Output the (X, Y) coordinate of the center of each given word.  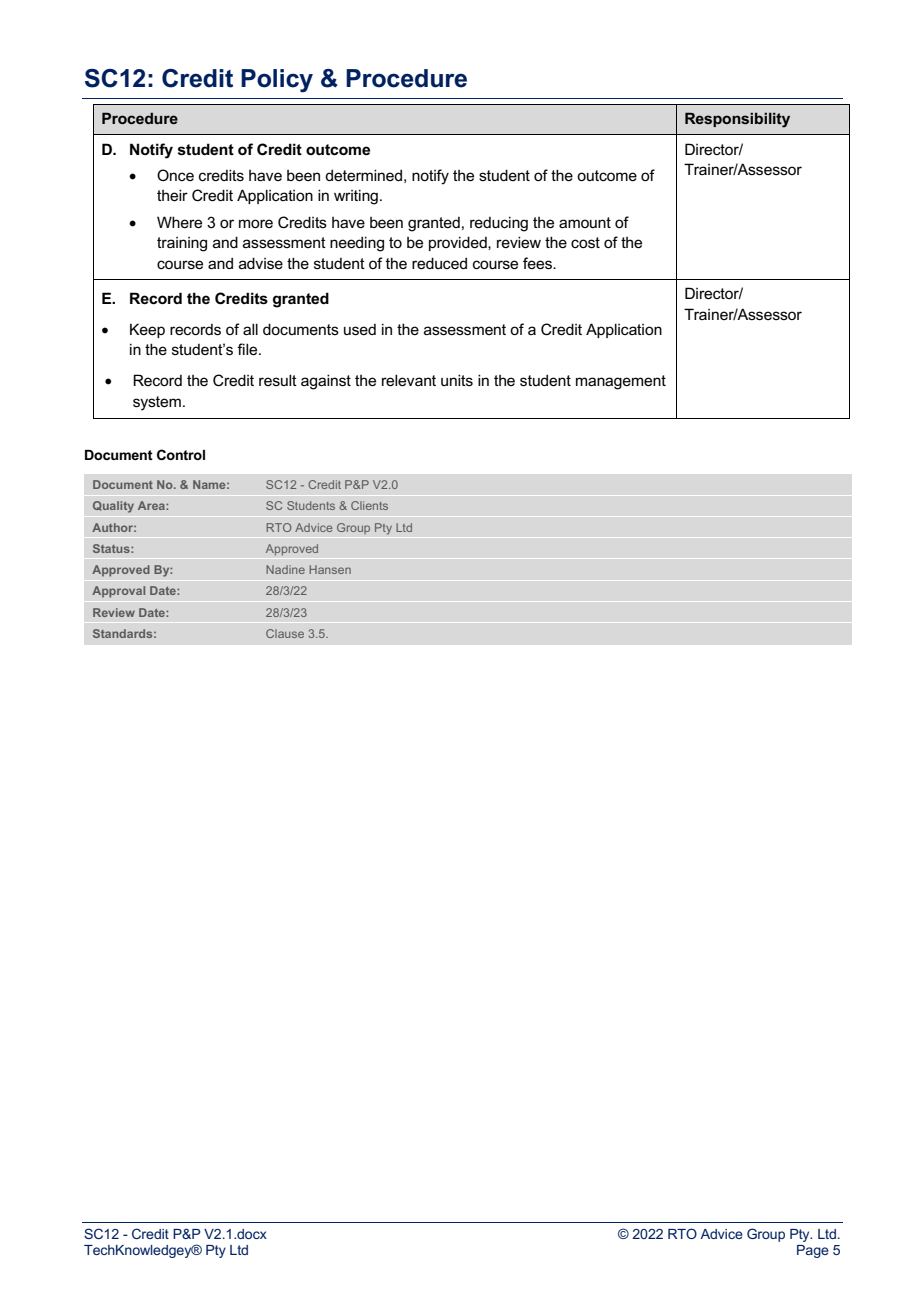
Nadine (285, 569)
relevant (409, 380)
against (326, 382)
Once (175, 175)
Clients (369, 505)
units (457, 380)
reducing (499, 224)
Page (813, 1251)
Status (112, 548)
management (621, 382)
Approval (118, 592)
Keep (147, 330)
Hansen (330, 569)
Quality (113, 507)
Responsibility (737, 120)
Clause (285, 633)
